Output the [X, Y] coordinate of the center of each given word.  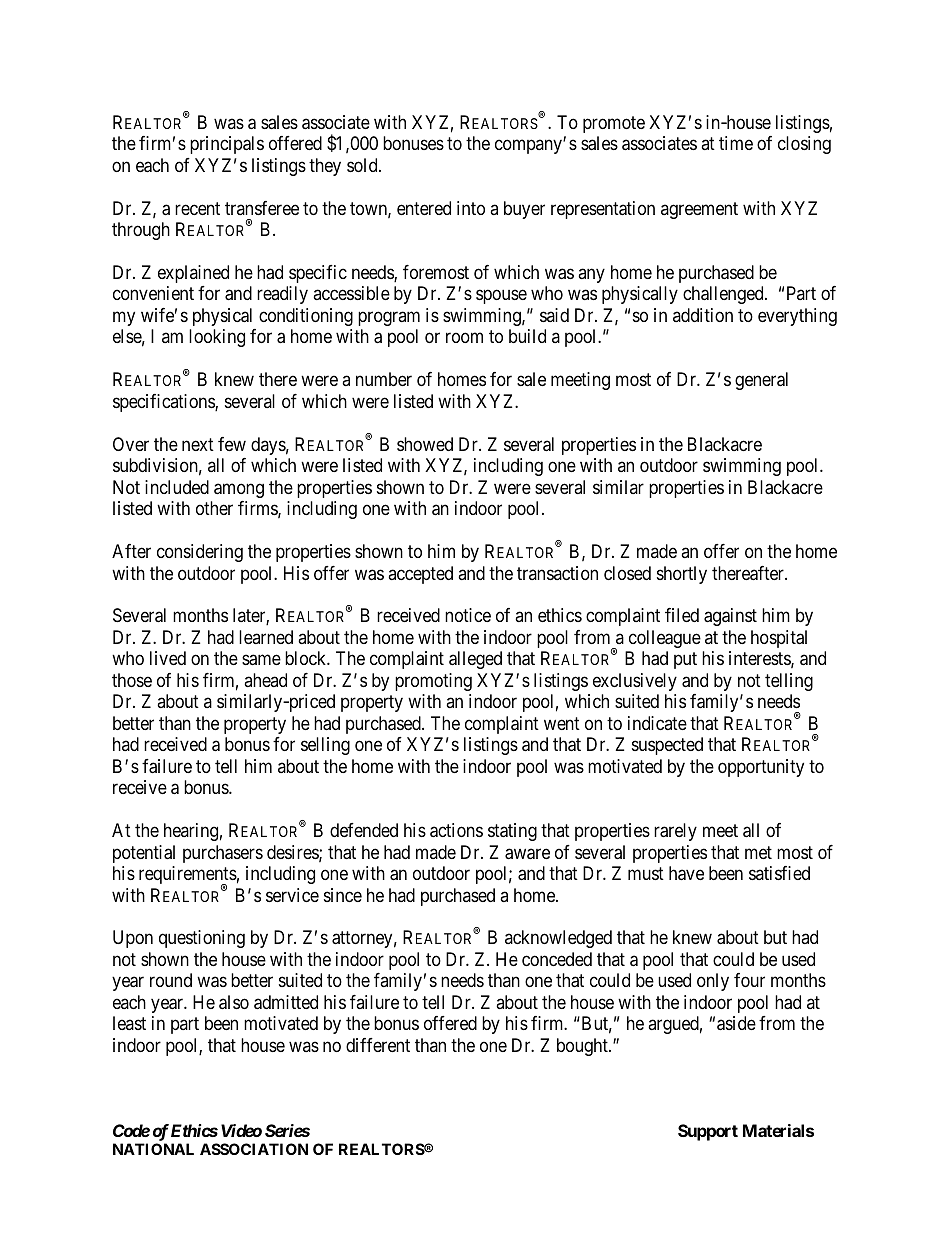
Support [708, 1132]
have [686, 873]
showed [425, 444]
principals [227, 145]
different [378, 1045]
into [471, 208]
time [736, 143]
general [761, 381]
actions [456, 830]
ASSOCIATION [254, 1149]
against [730, 617]
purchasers [223, 854]
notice [468, 615]
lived [168, 658]
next [198, 444]
